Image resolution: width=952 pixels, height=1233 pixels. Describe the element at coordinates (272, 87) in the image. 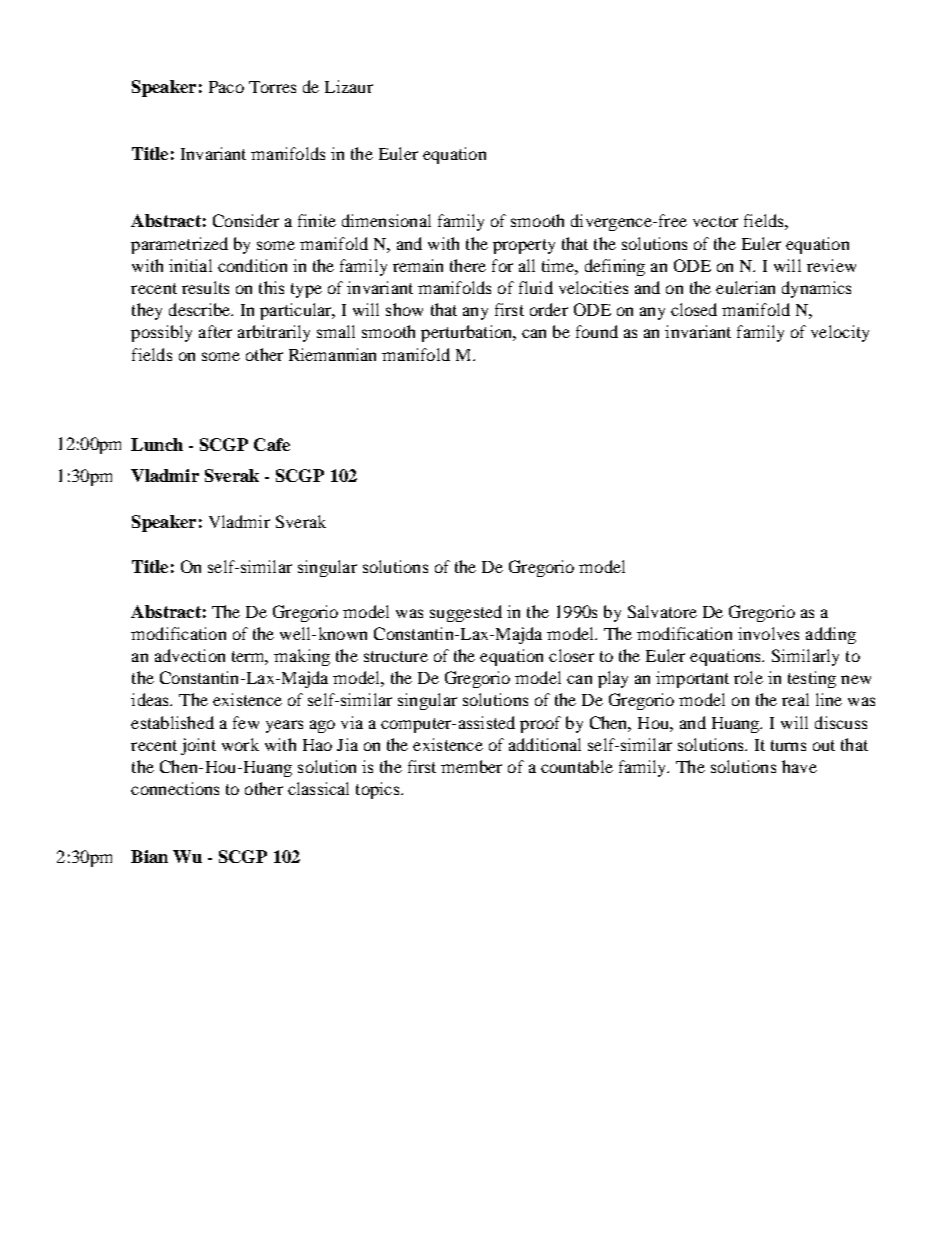

I see `Torres` at that location.
